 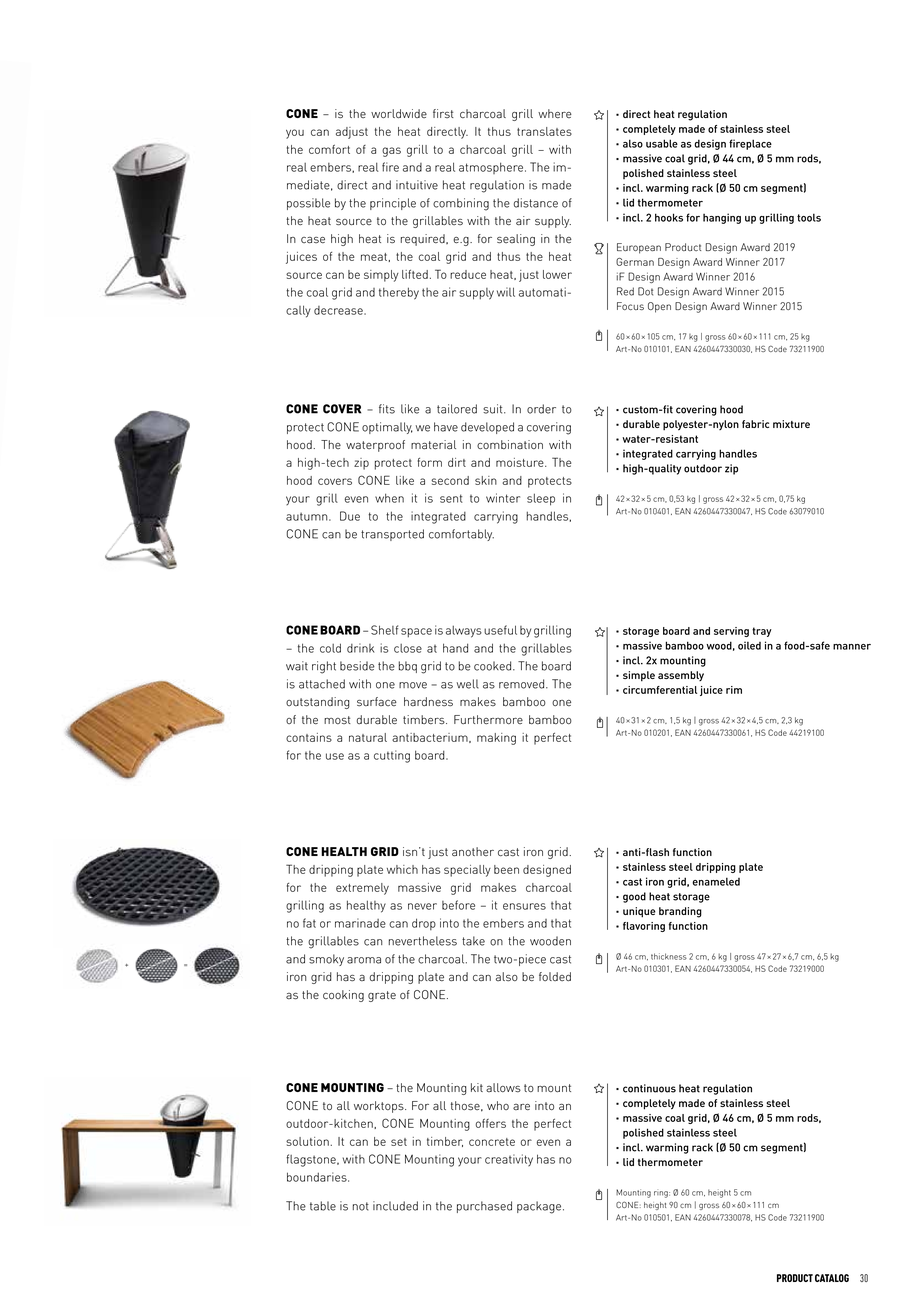 What do you see at coordinates (541, 409) in the page?
I see `order` at bounding box center [541, 409].
